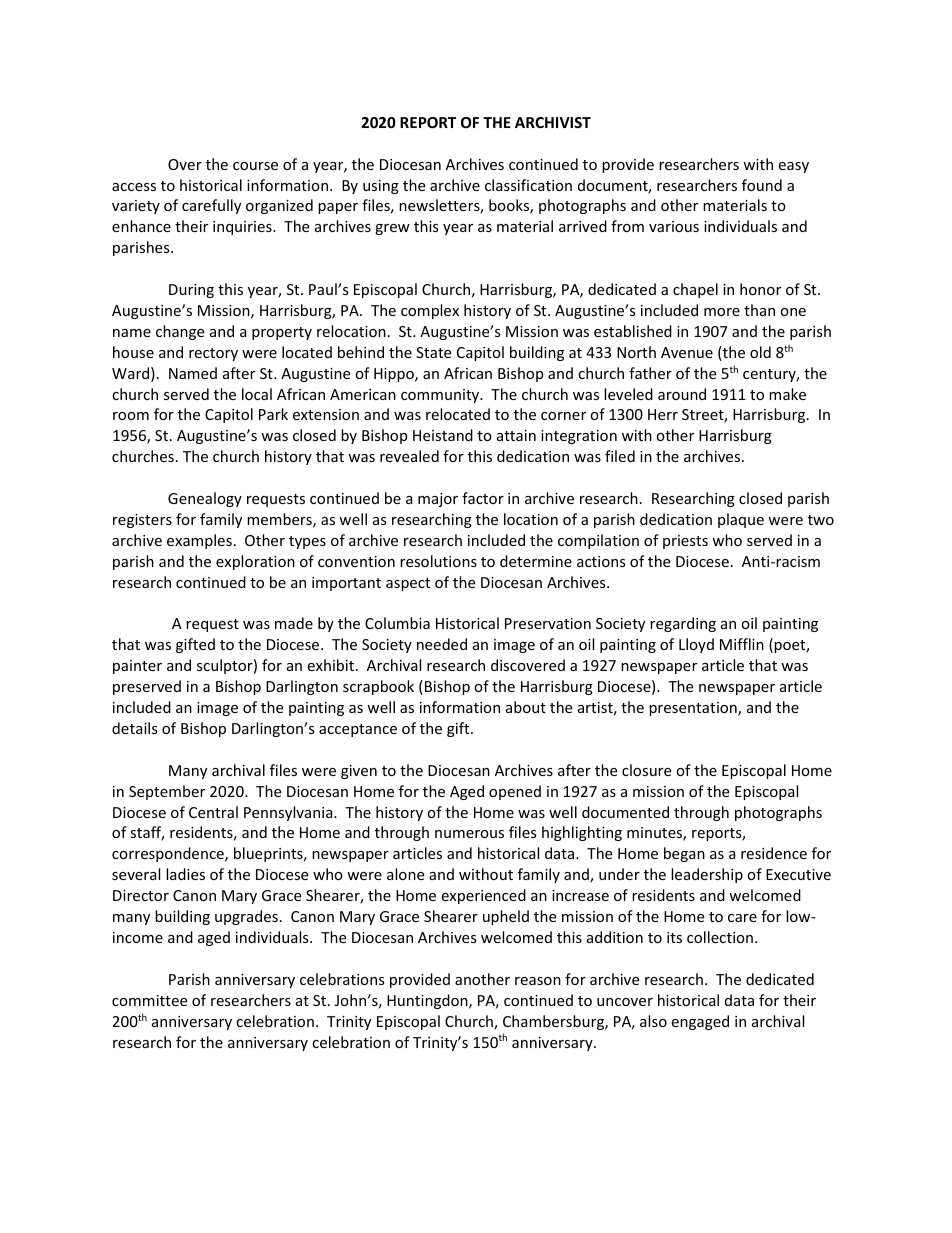 This screenshot has width=952, height=1233. What do you see at coordinates (762, 185) in the screenshot?
I see `found` at bounding box center [762, 185].
